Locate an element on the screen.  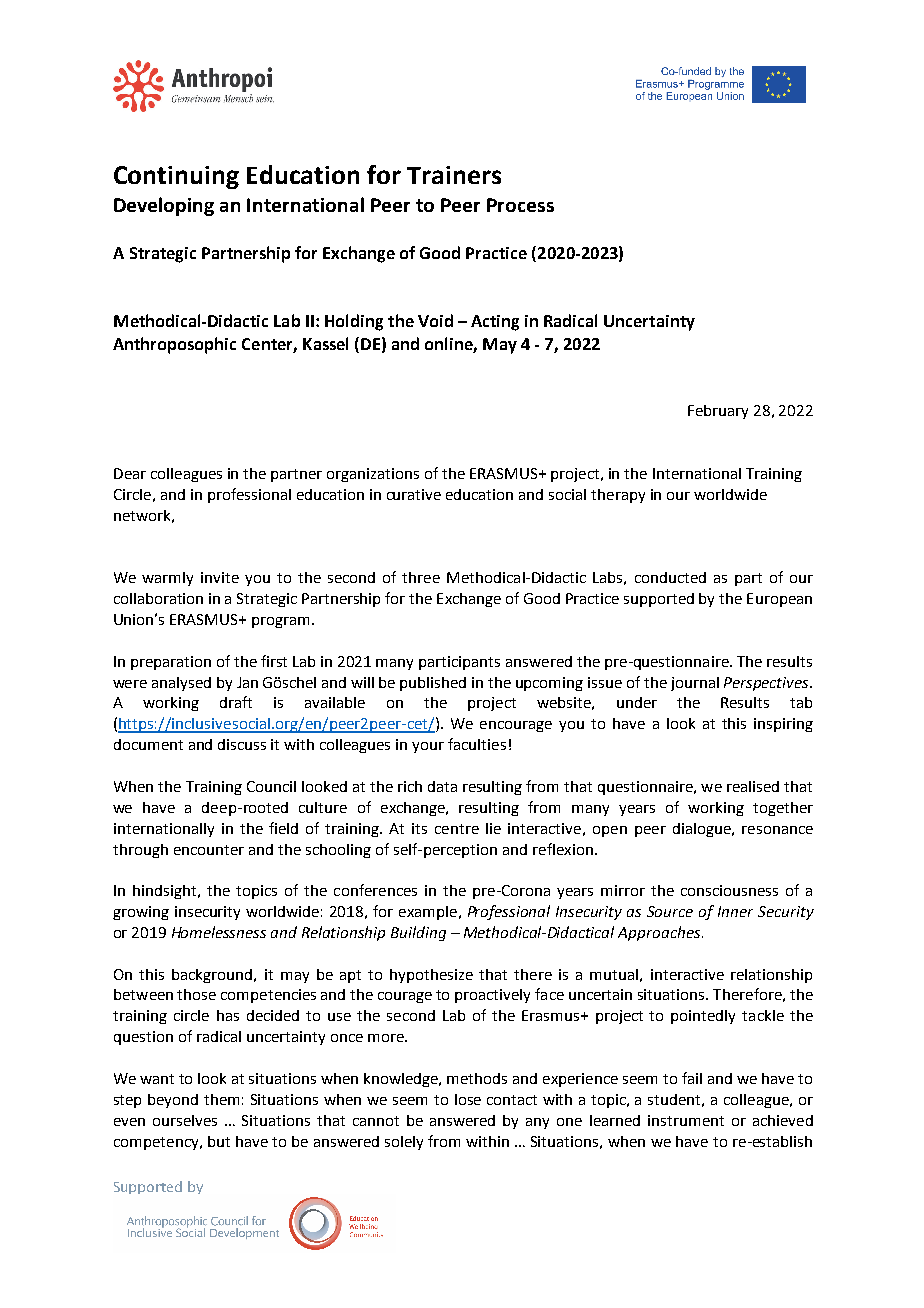
Trainers is located at coordinates (454, 175).
